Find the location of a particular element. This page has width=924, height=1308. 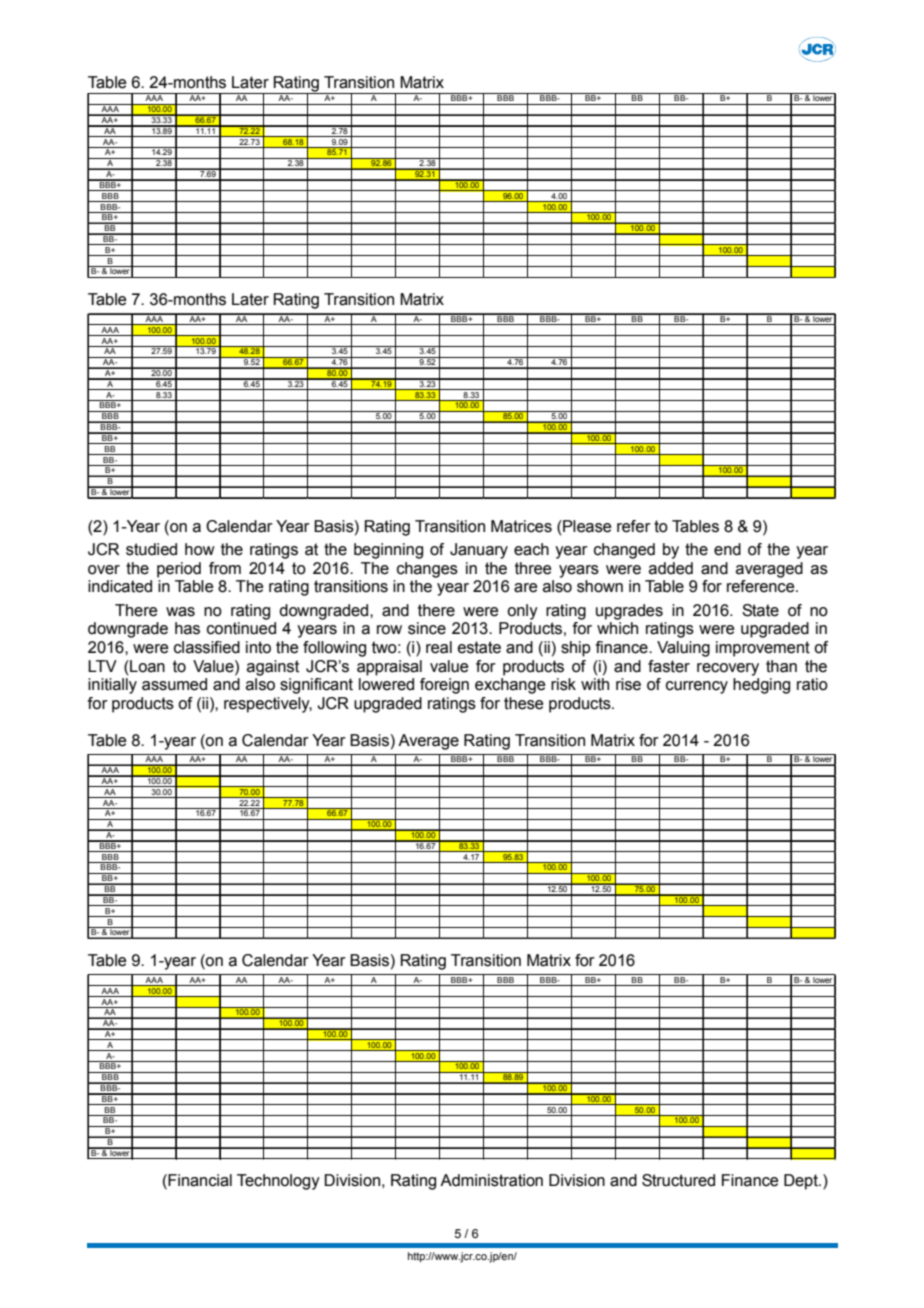

exchange is located at coordinates (510, 686).
